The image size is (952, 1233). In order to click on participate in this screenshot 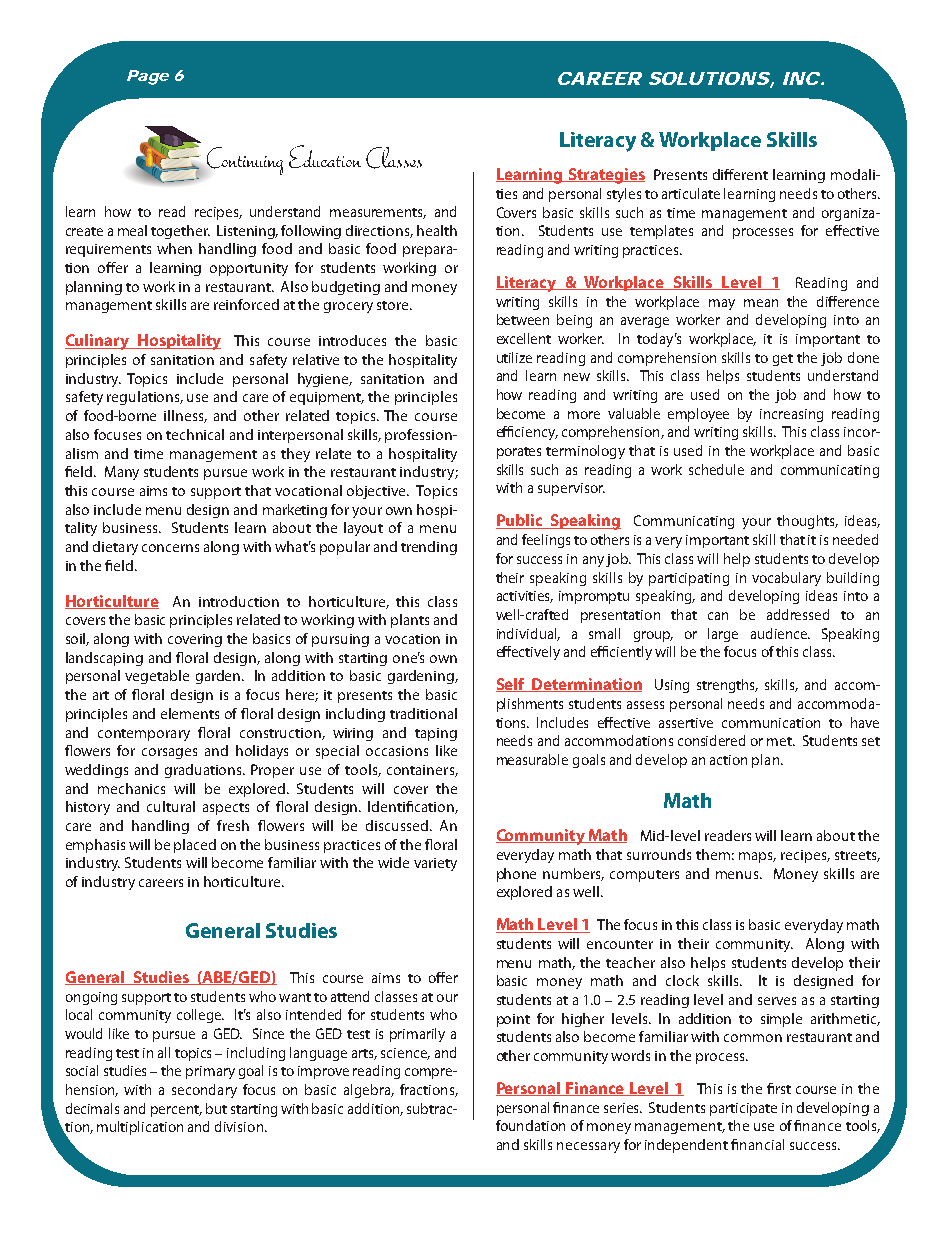, I will do `click(743, 1109)`.
